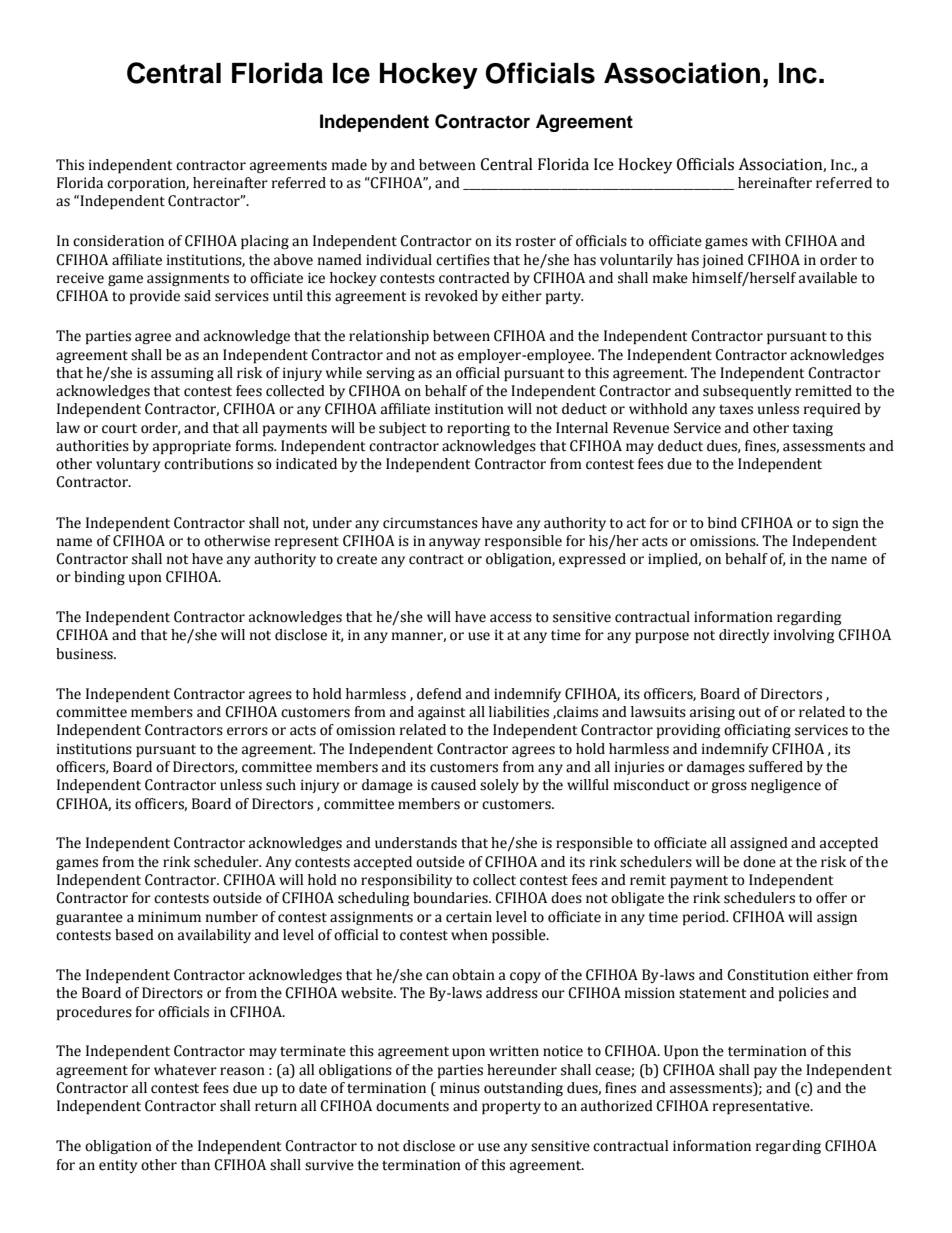  I want to click on business, so click(85, 654).
